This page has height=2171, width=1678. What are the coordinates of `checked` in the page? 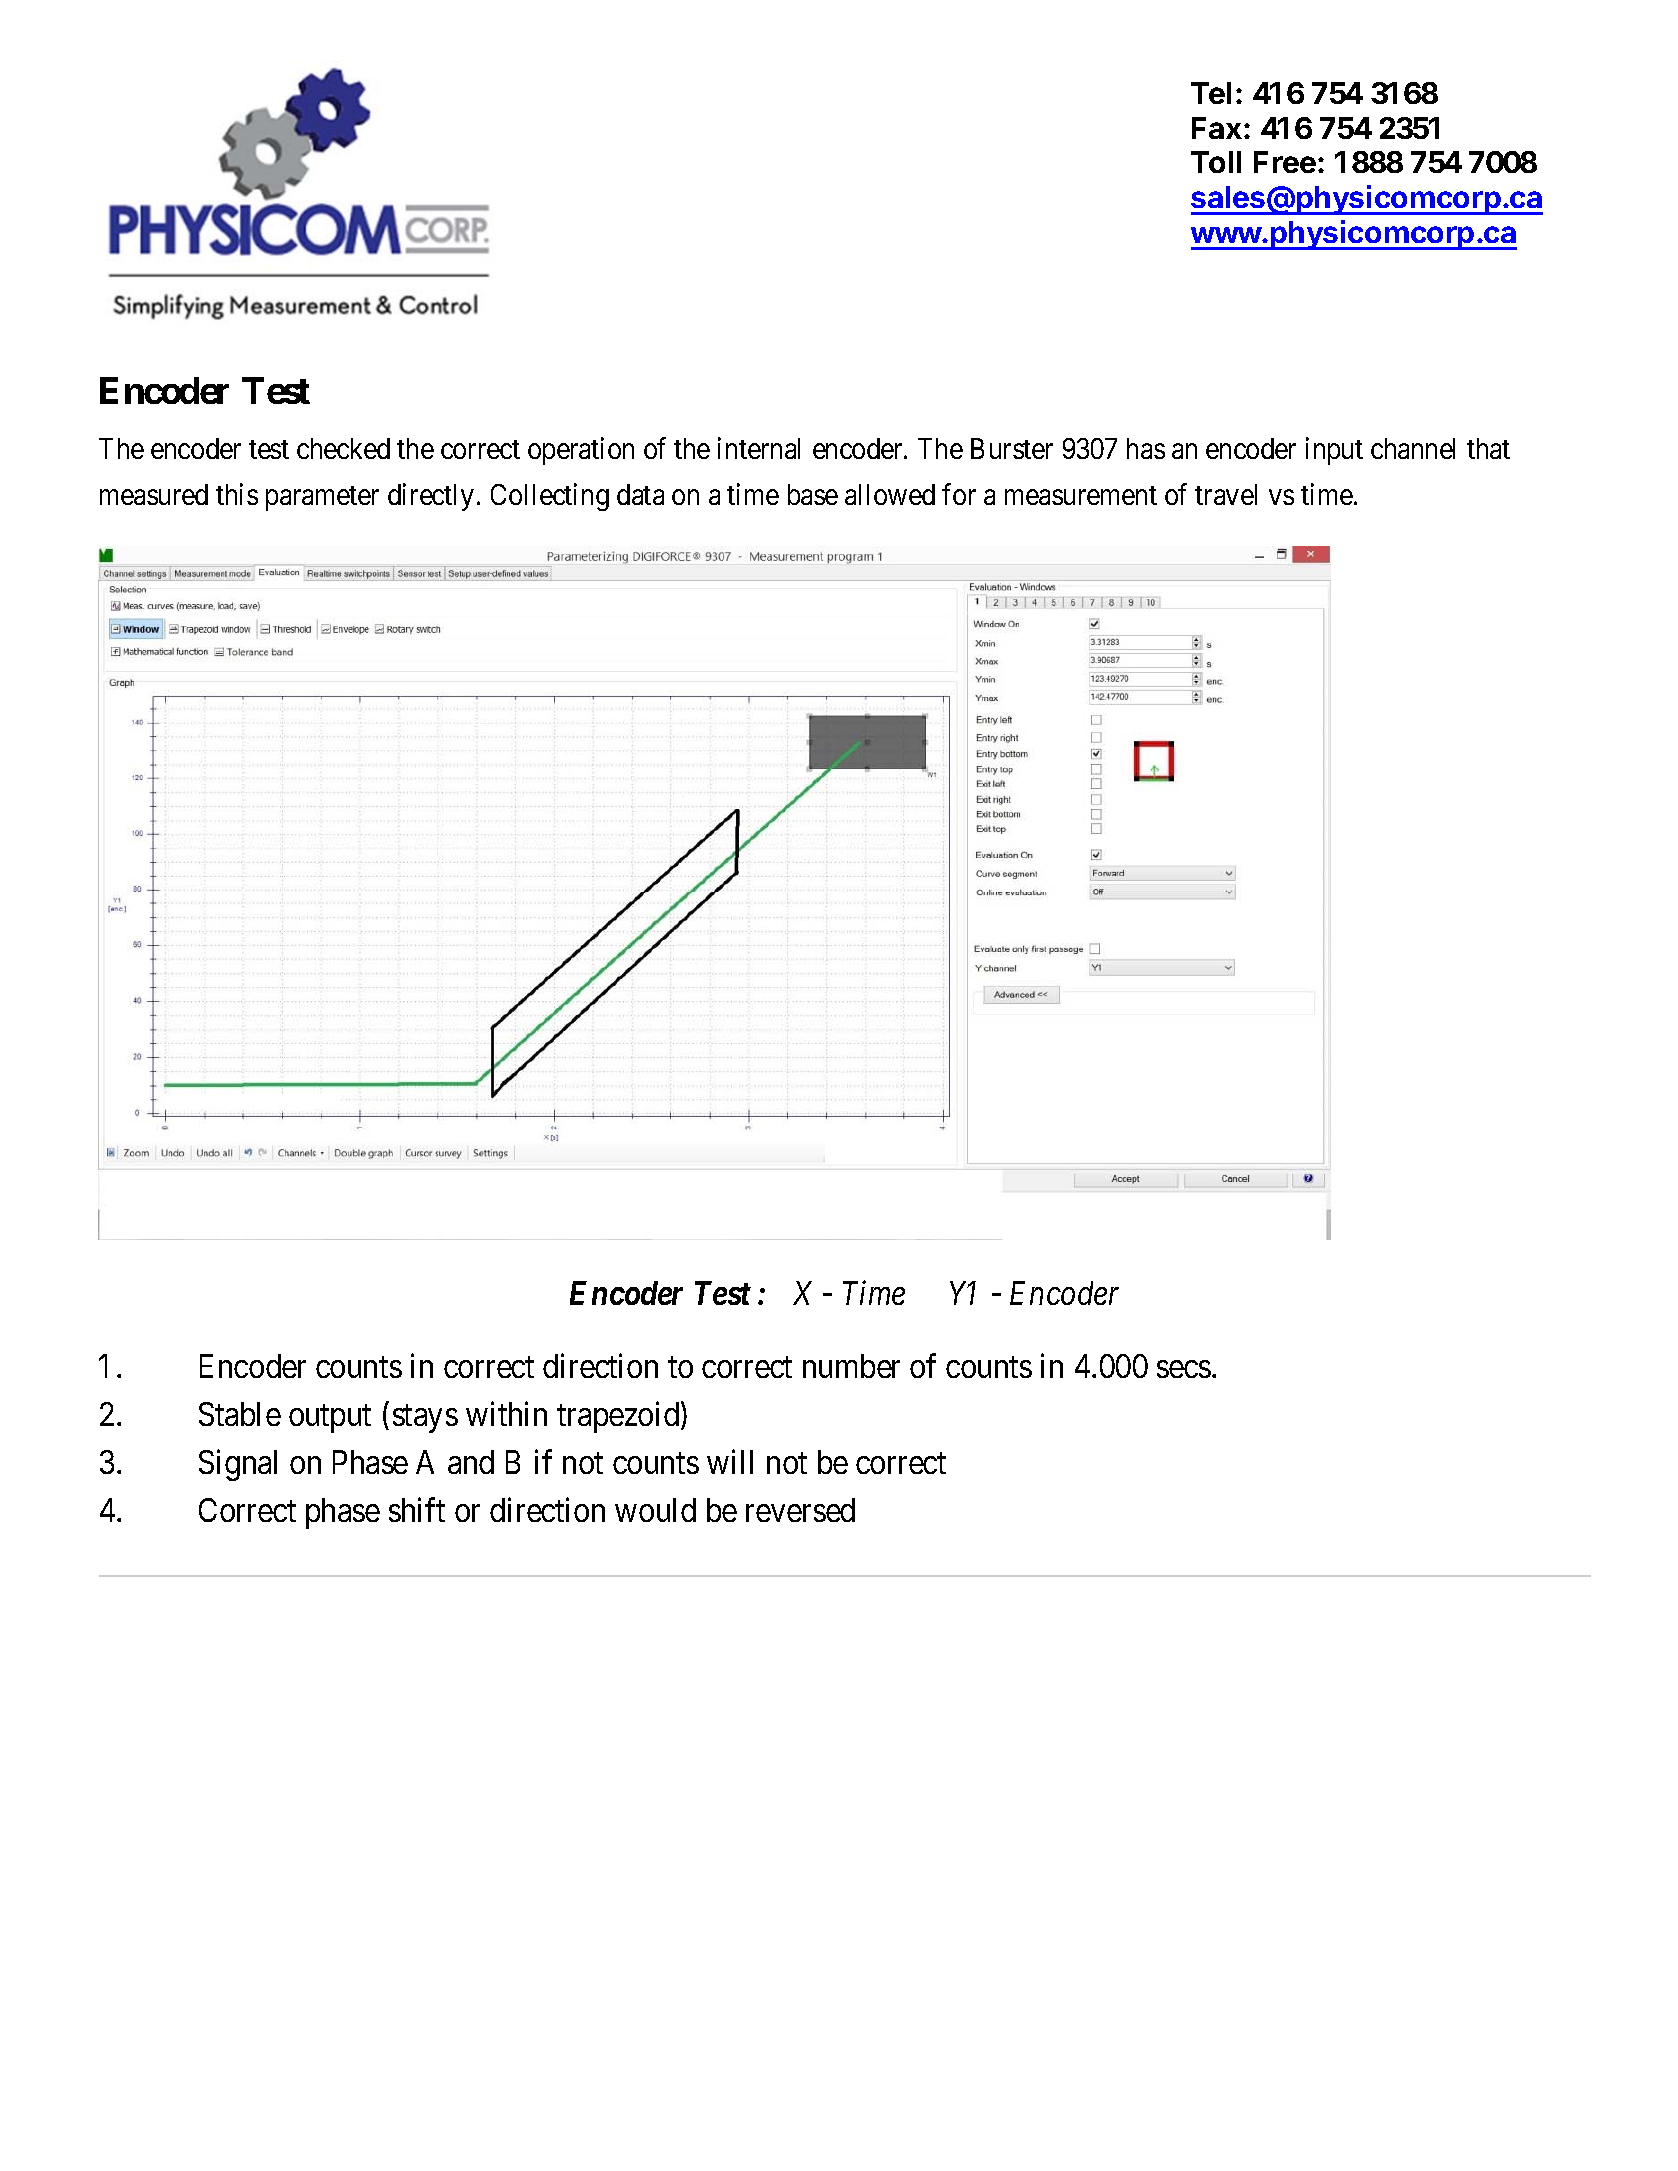 It's located at (343, 448).
